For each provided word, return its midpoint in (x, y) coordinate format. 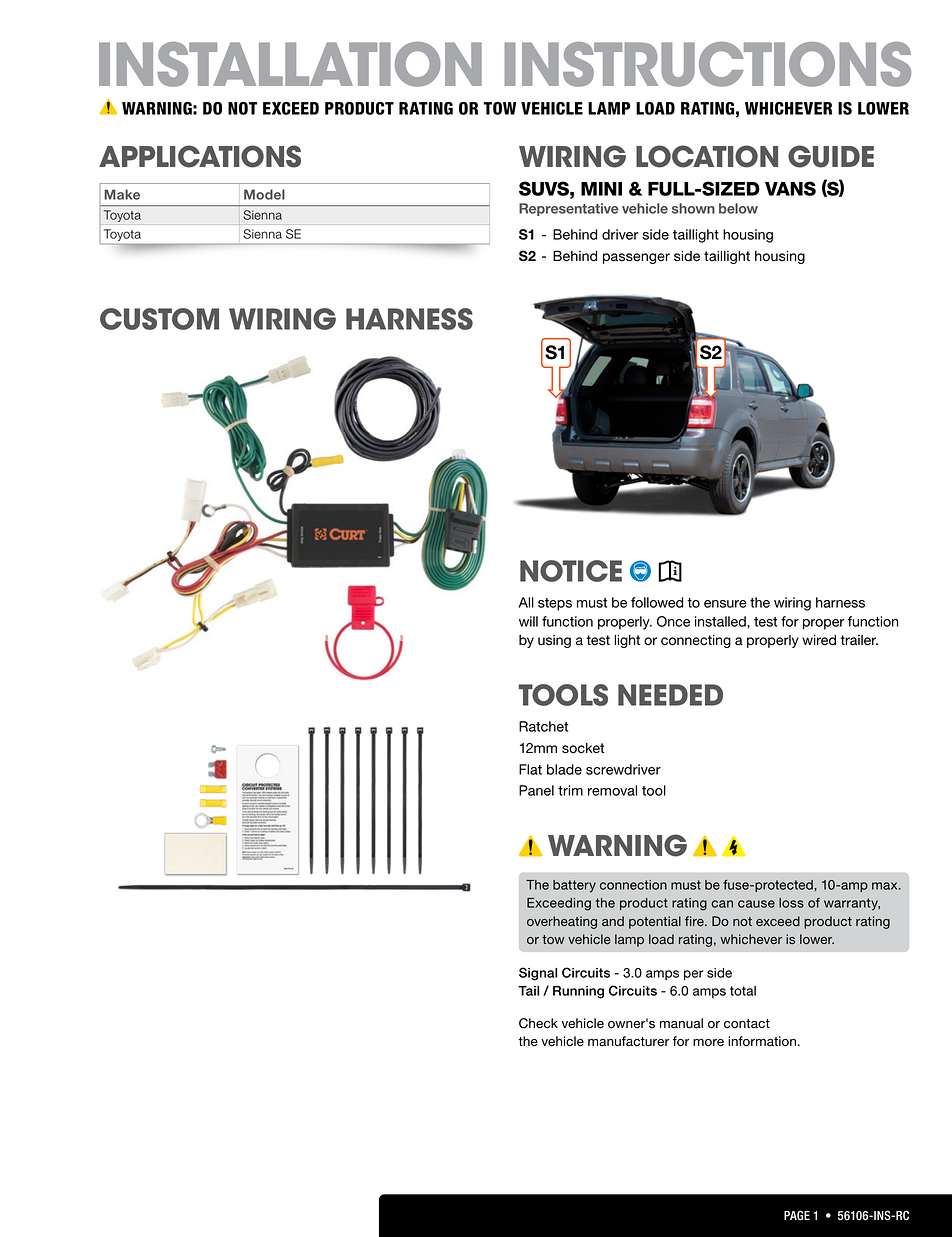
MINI (601, 189)
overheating (562, 922)
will (528, 621)
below (738, 208)
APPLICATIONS (200, 156)
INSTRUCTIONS (707, 64)
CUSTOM (159, 319)
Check (538, 1023)
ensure (725, 604)
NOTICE (571, 571)
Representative (569, 209)
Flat (530, 769)
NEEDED (670, 695)
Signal (538, 974)
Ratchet (543, 726)
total (743, 991)
